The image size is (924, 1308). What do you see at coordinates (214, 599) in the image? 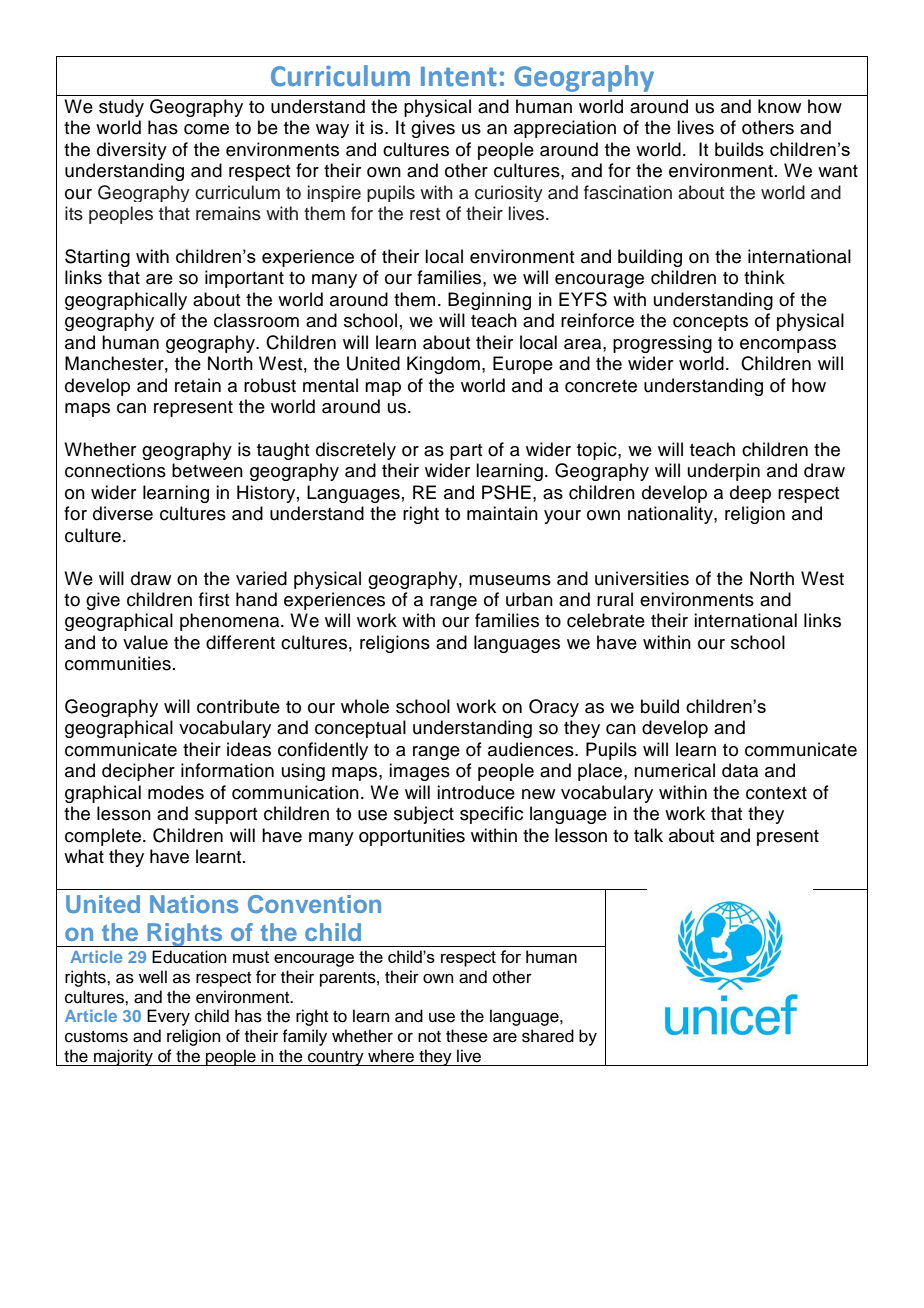
I see `first` at bounding box center [214, 599].
